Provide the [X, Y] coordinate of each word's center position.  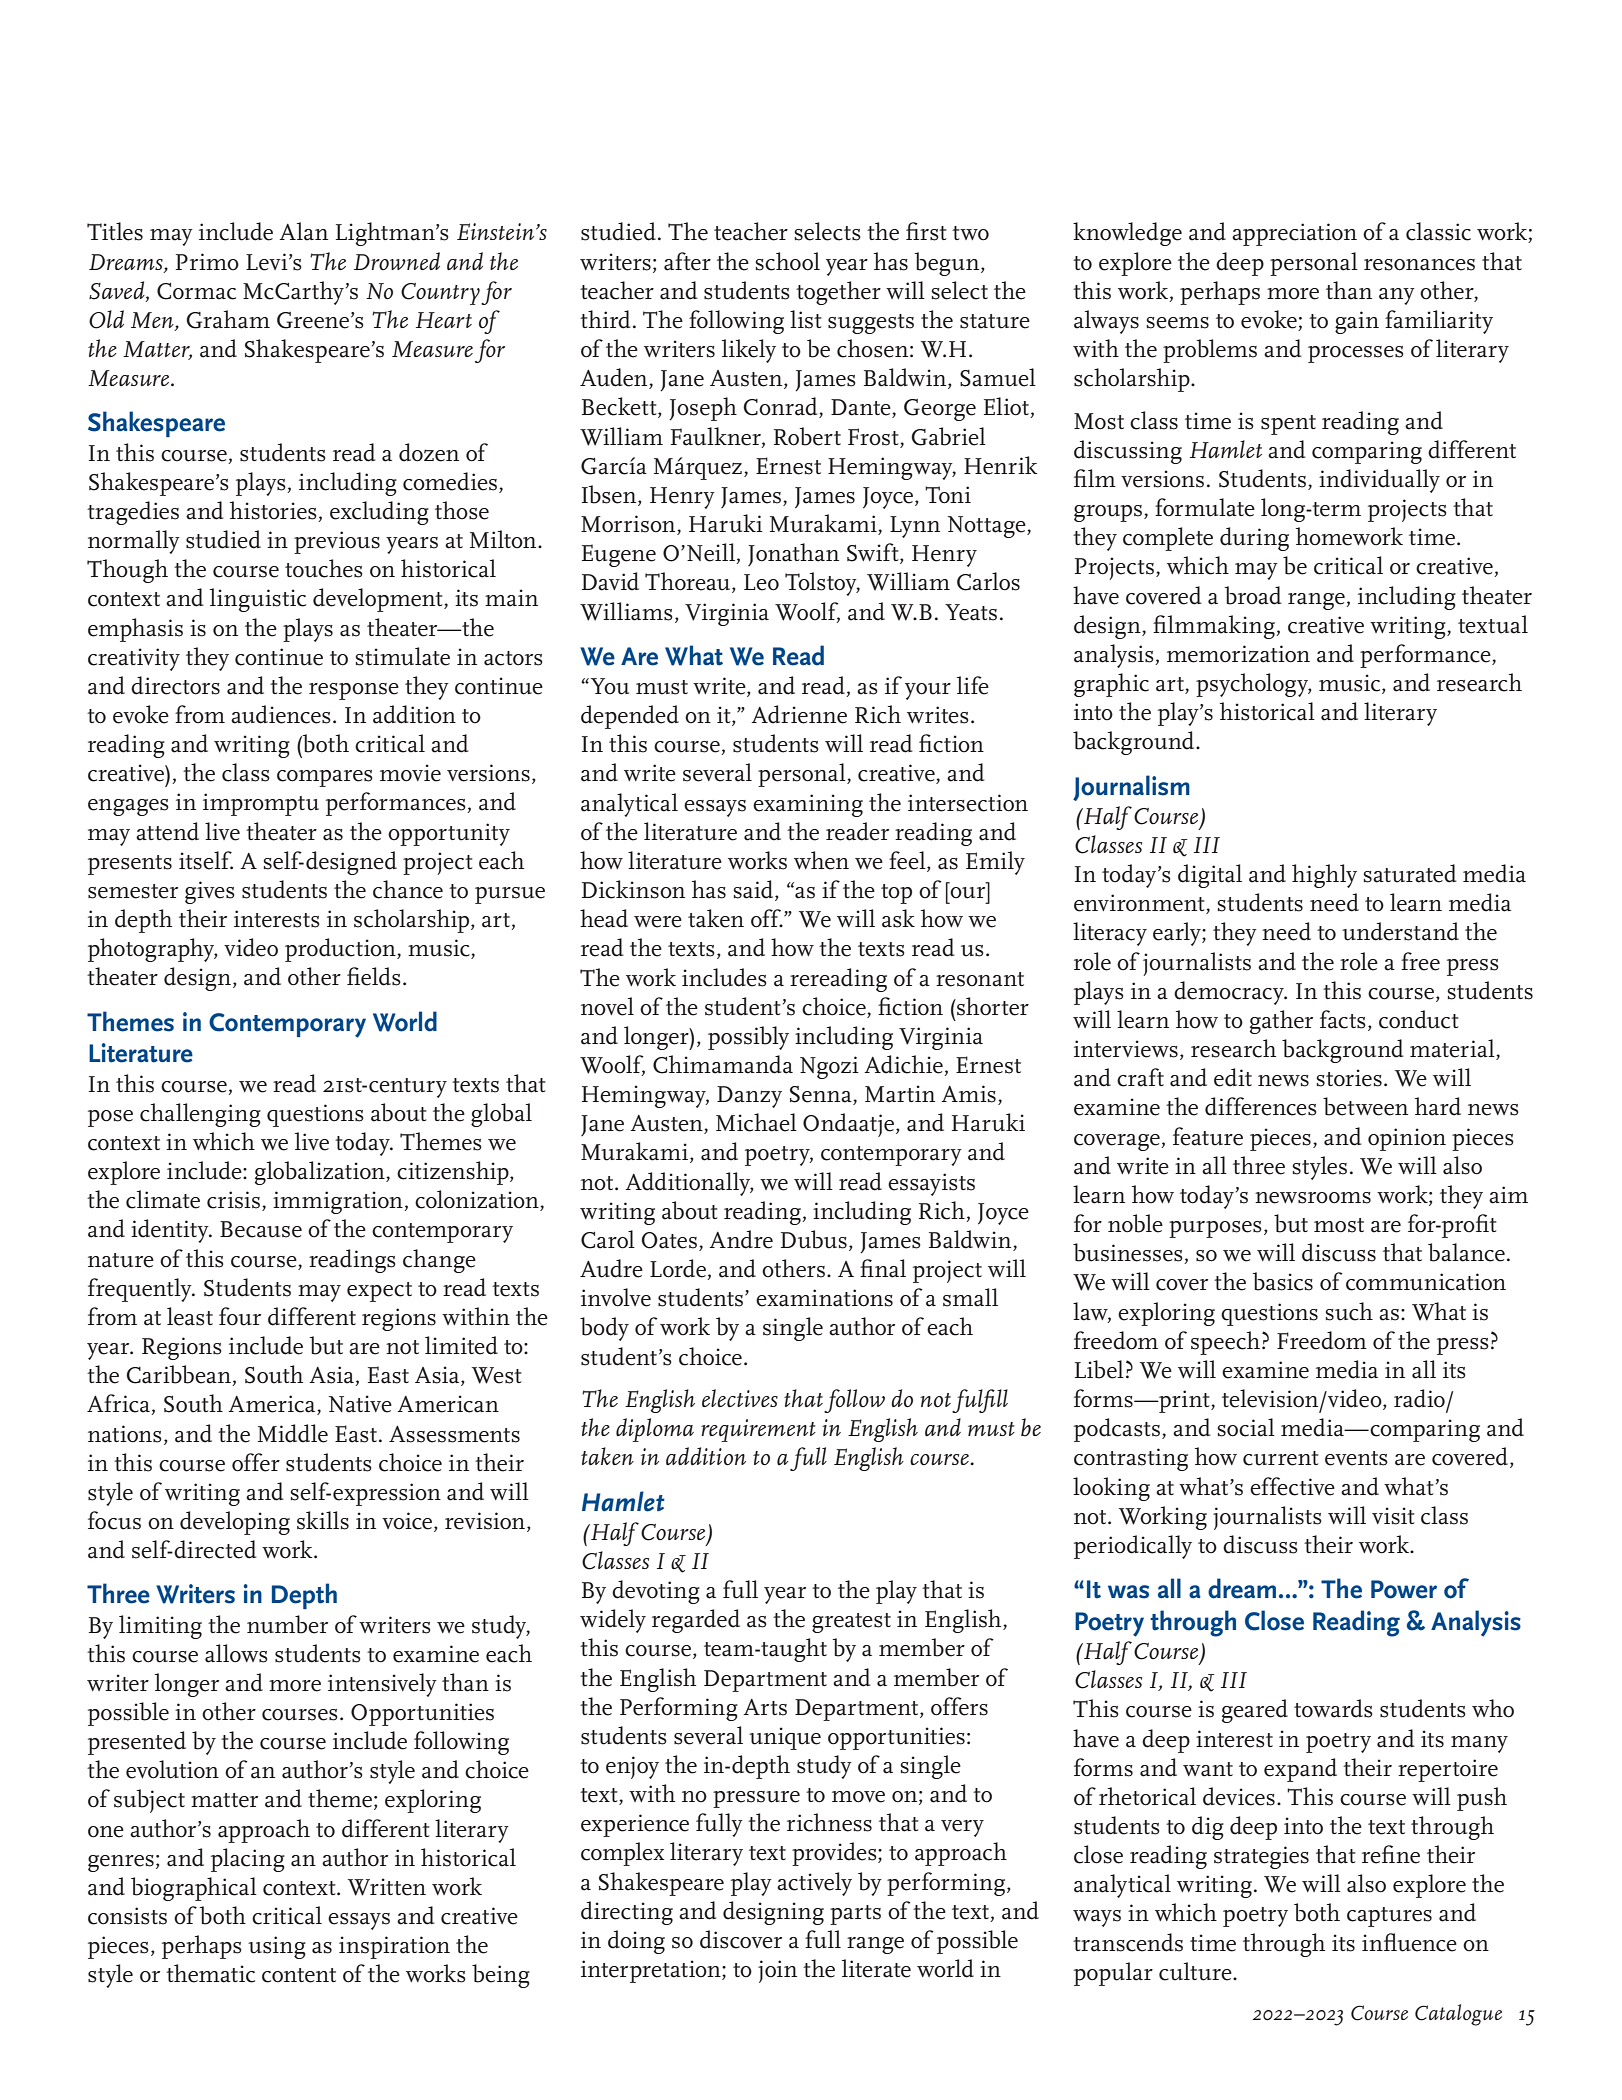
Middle [293, 1433]
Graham [228, 319]
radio [1420, 1399]
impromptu [261, 804]
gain [1357, 322]
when [821, 860]
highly [1324, 876]
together [838, 293]
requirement [758, 1430]
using [277, 1947]
